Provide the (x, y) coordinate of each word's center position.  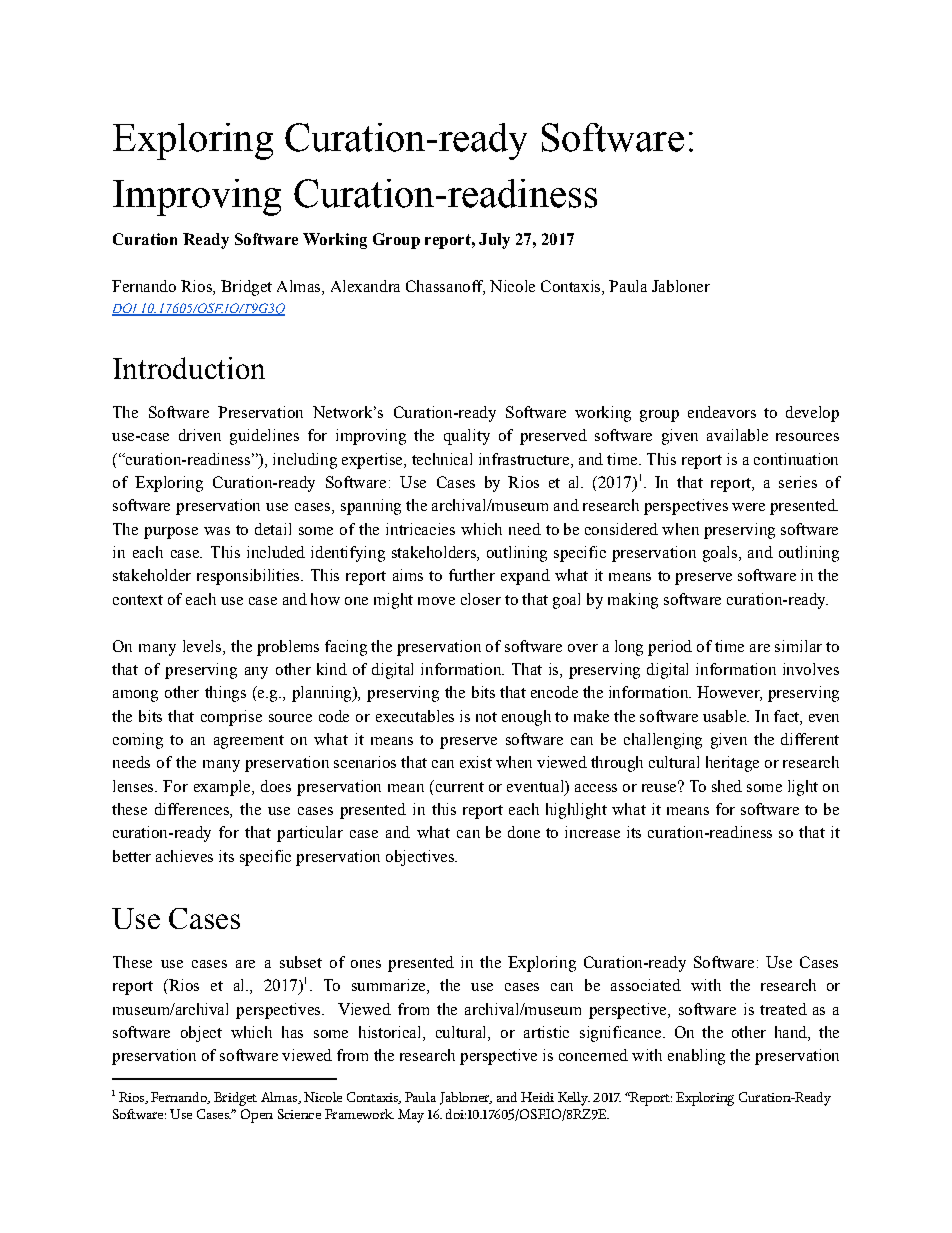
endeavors (722, 412)
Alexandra (365, 286)
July (494, 241)
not (486, 717)
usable (725, 716)
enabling (696, 1057)
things (225, 694)
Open (257, 1116)
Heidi (537, 1097)
